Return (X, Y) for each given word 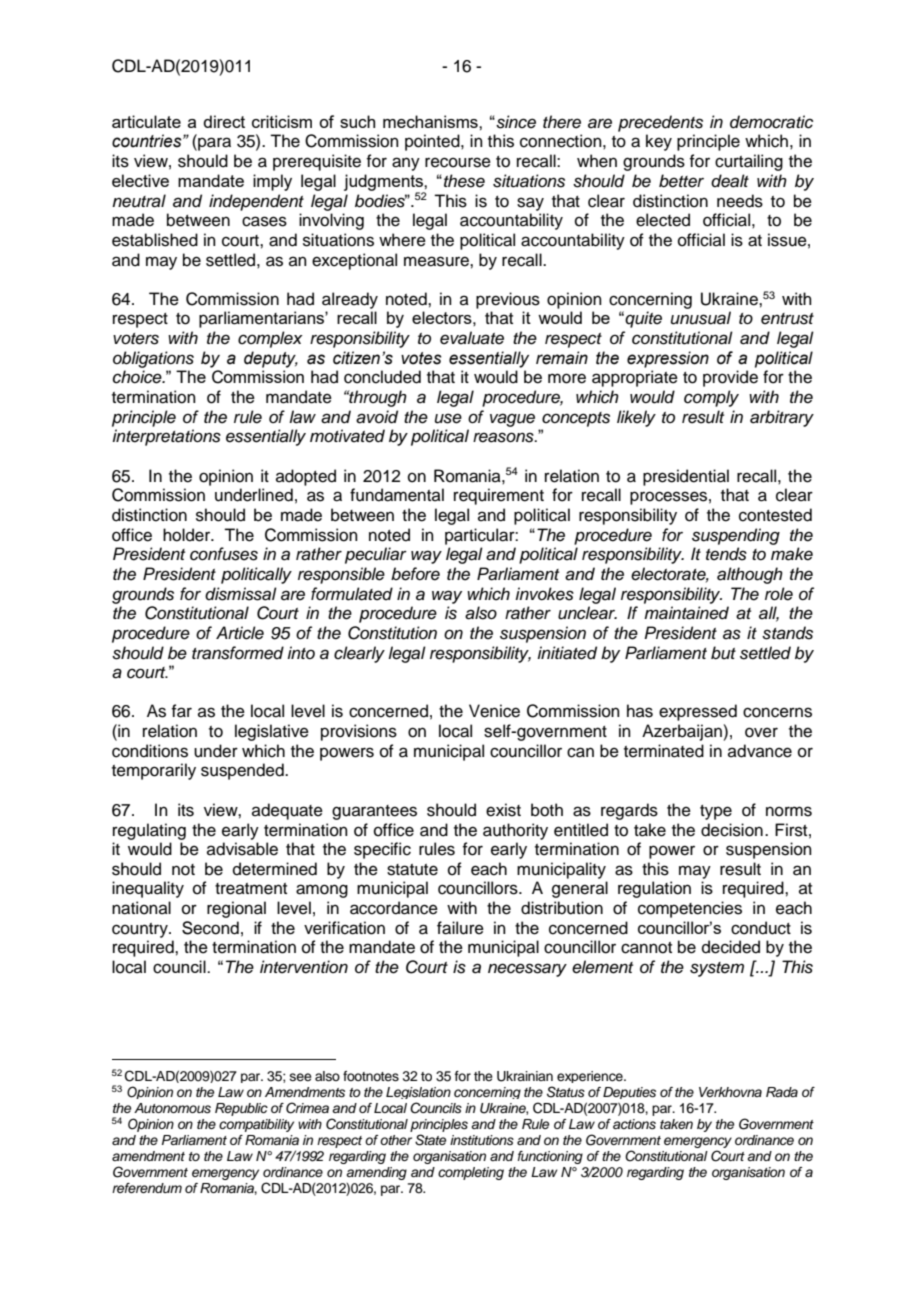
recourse (458, 162)
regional (236, 909)
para (213, 144)
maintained (686, 613)
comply (711, 398)
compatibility (256, 1125)
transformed (238, 653)
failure (460, 928)
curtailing (749, 162)
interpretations (166, 437)
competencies (690, 909)
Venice (494, 711)
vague (512, 420)
